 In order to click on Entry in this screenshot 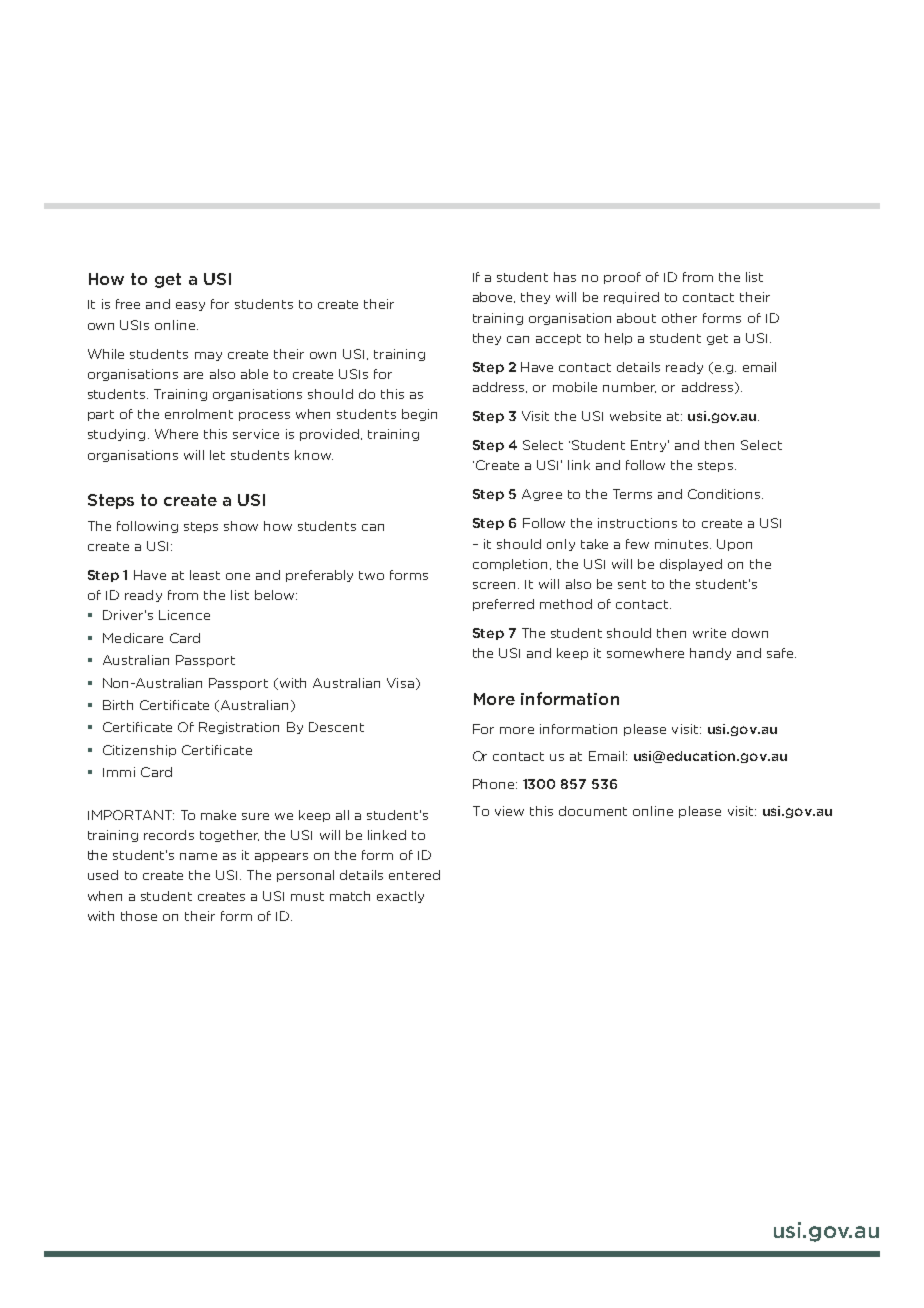, I will do `click(650, 446)`.
